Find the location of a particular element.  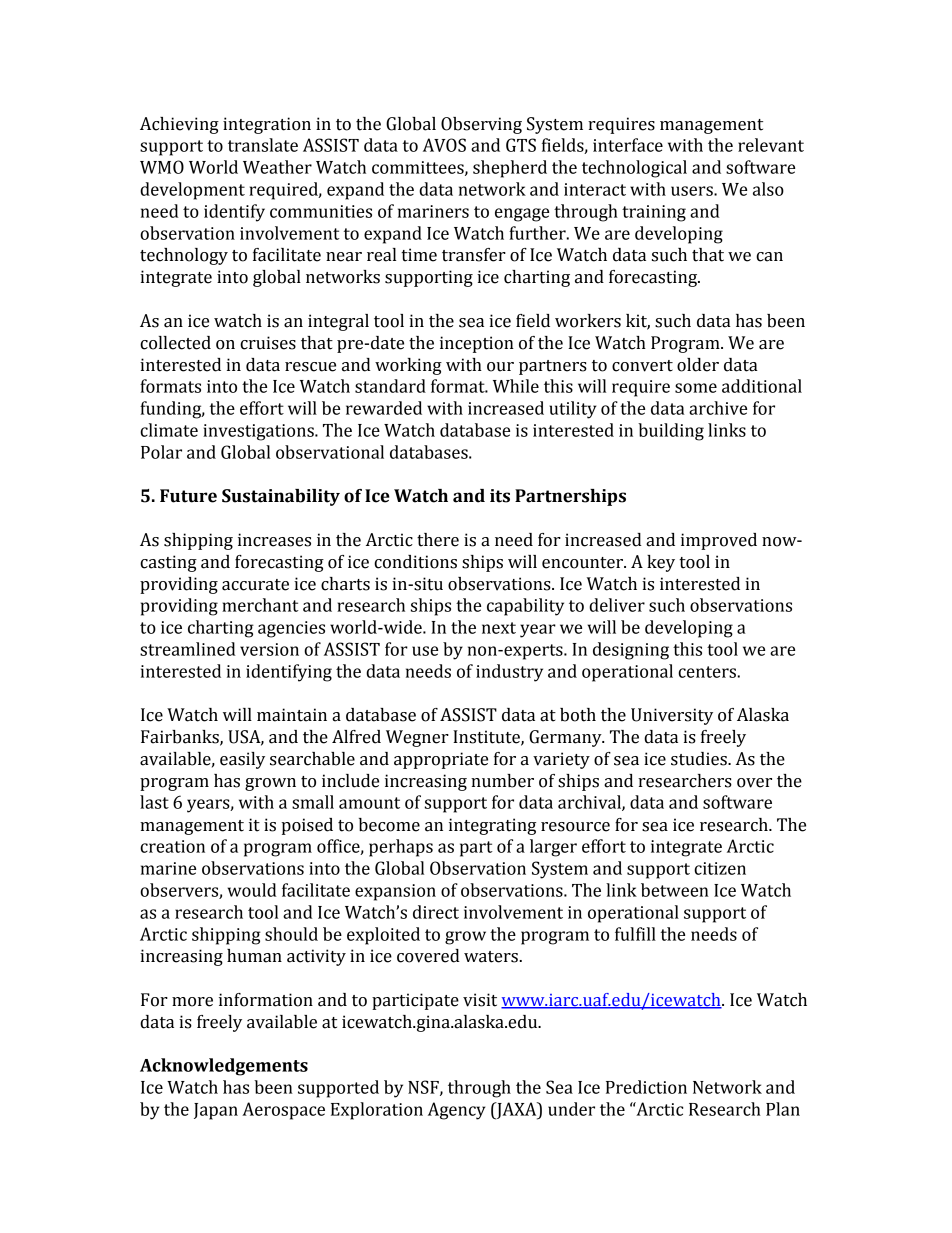

citizen is located at coordinates (720, 868).
